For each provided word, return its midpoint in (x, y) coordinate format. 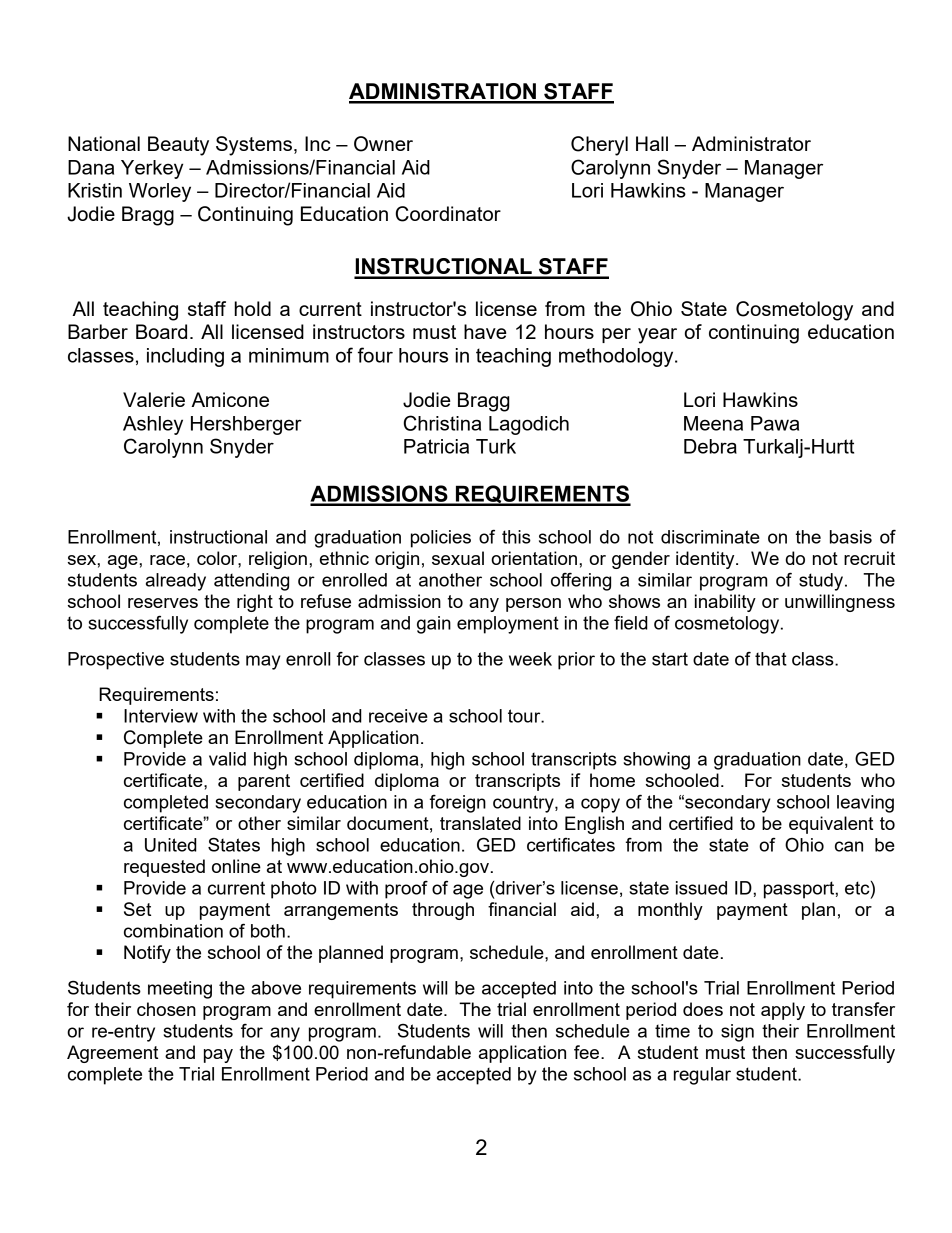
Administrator (751, 143)
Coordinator (448, 214)
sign (737, 1033)
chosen (166, 1009)
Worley (160, 192)
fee (588, 1052)
